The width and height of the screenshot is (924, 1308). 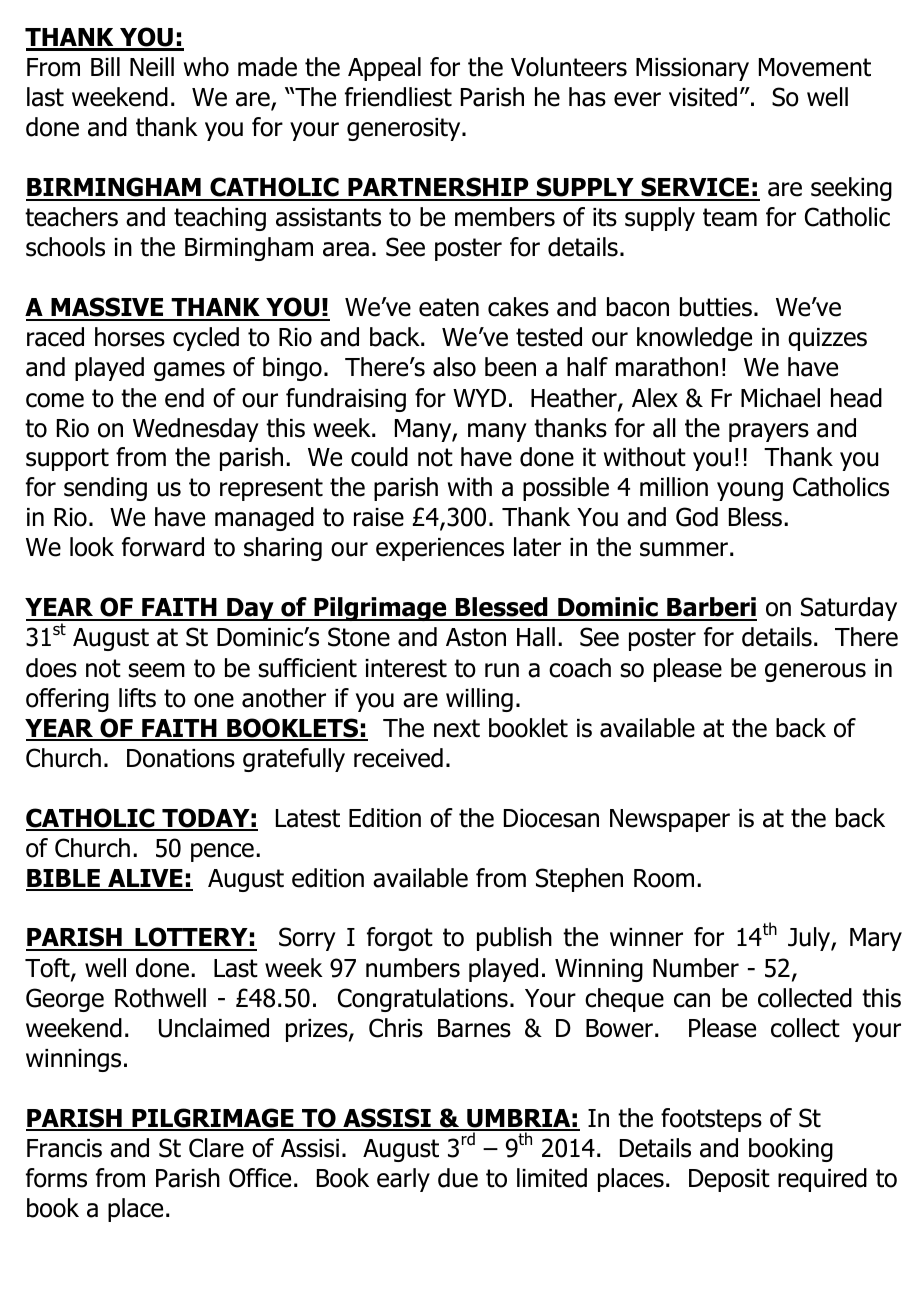 I want to click on Donations, so click(x=181, y=758).
